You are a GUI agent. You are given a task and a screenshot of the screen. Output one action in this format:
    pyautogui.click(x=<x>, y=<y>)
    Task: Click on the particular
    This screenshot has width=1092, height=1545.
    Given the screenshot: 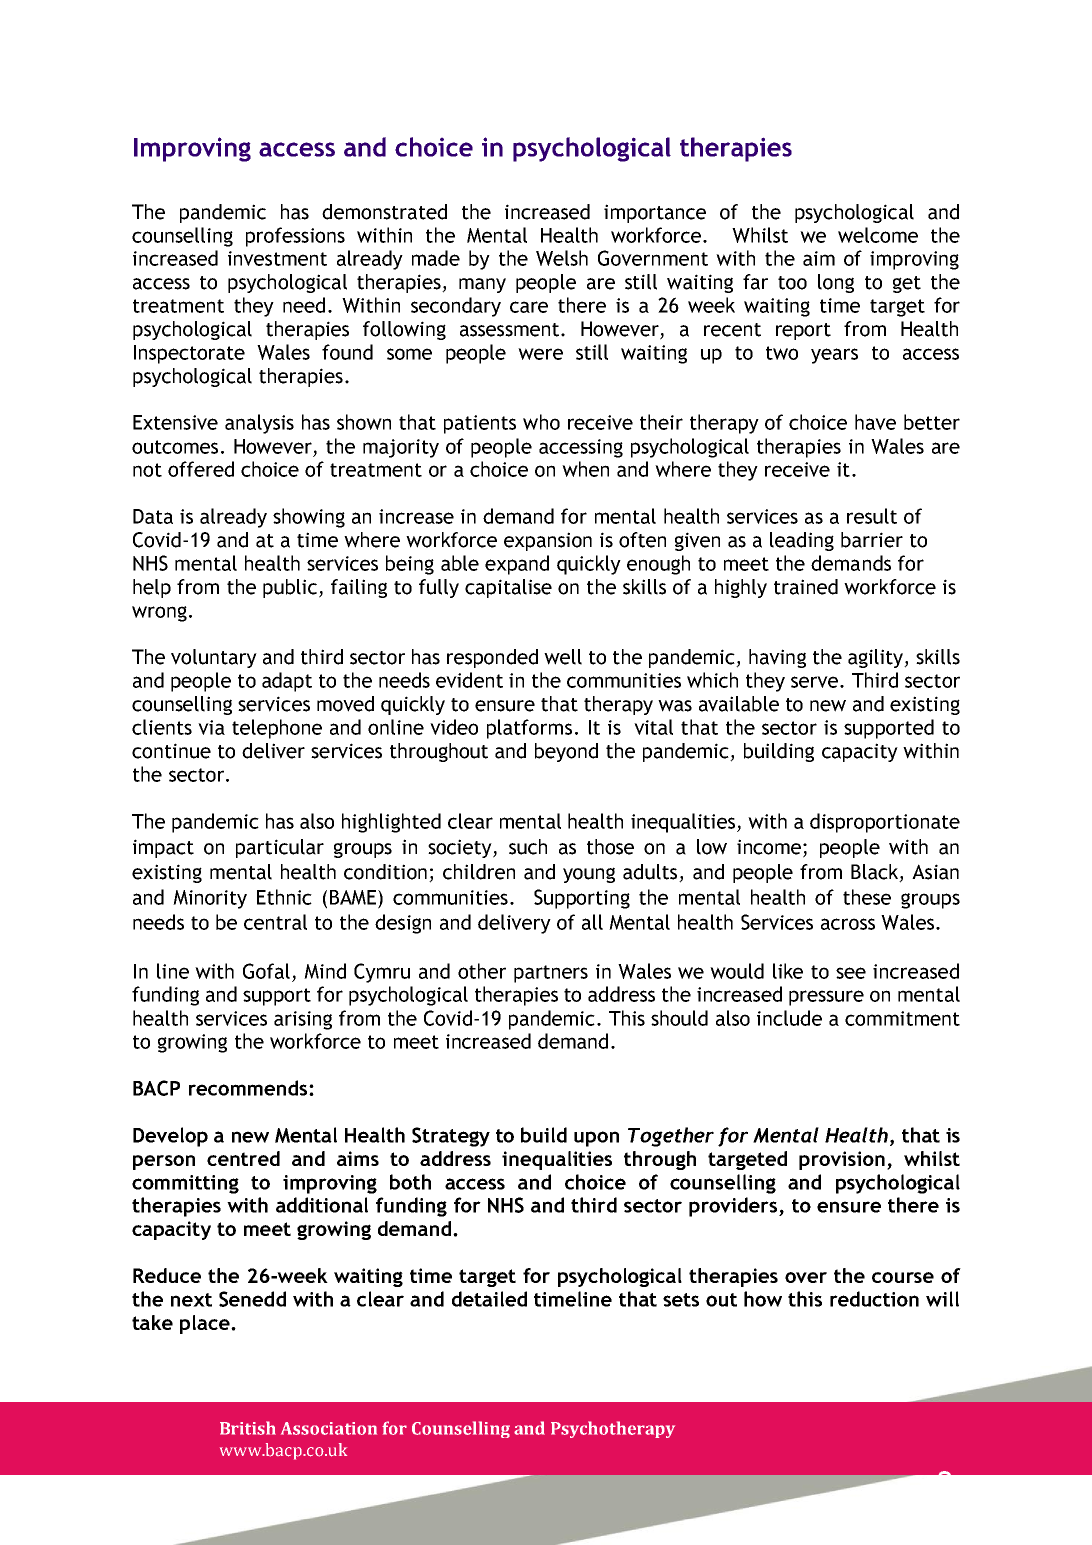 What is the action you would take?
    pyautogui.click(x=280, y=848)
